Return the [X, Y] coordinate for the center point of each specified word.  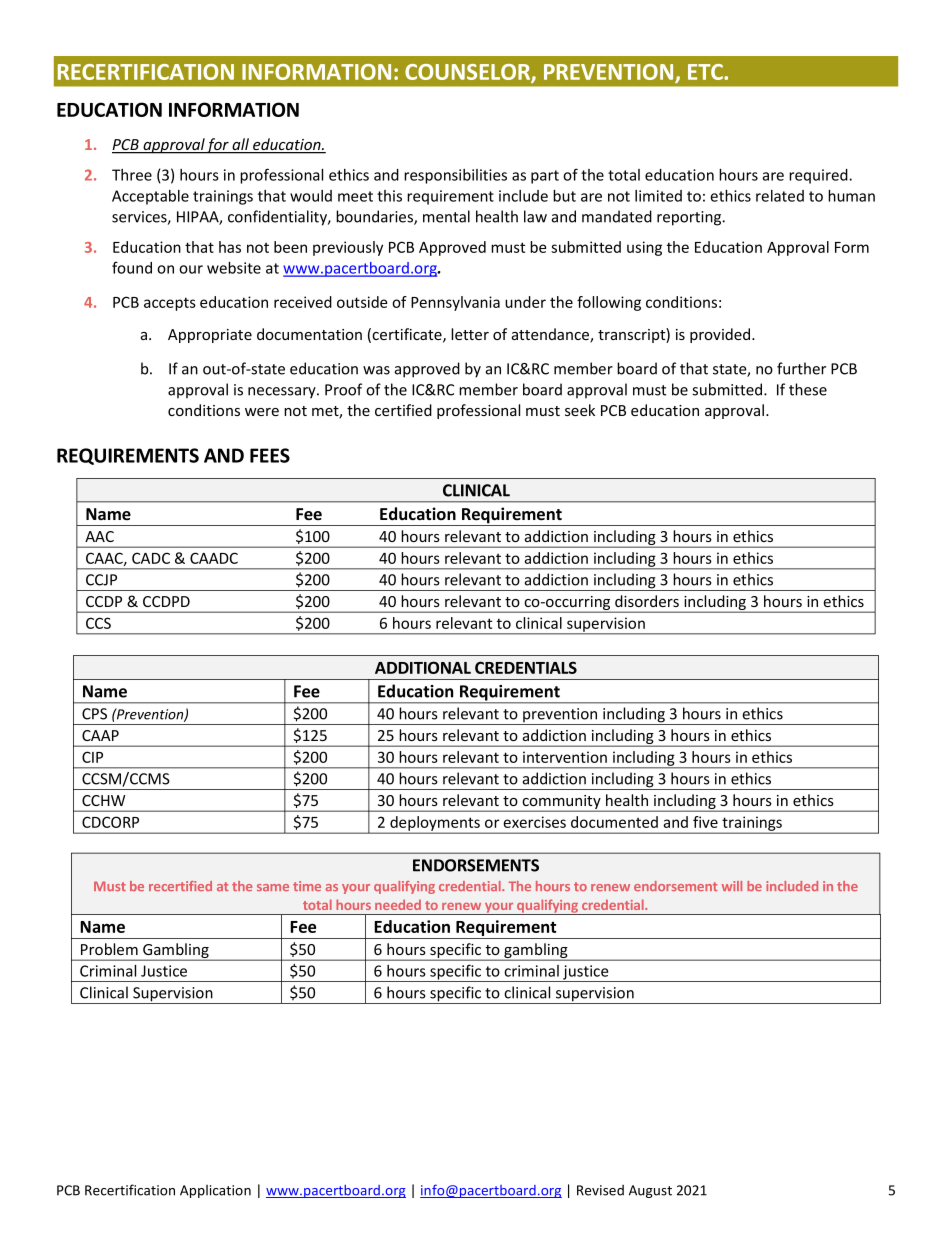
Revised [600, 1190]
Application [215, 1191]
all [241, 145]
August [650, 1191]
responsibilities [455, 176]
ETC [706, 72]
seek [580, 410]
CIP [92, 757]
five [705, 822]
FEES [270, 455]
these [808, 389]
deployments [435, 824]
